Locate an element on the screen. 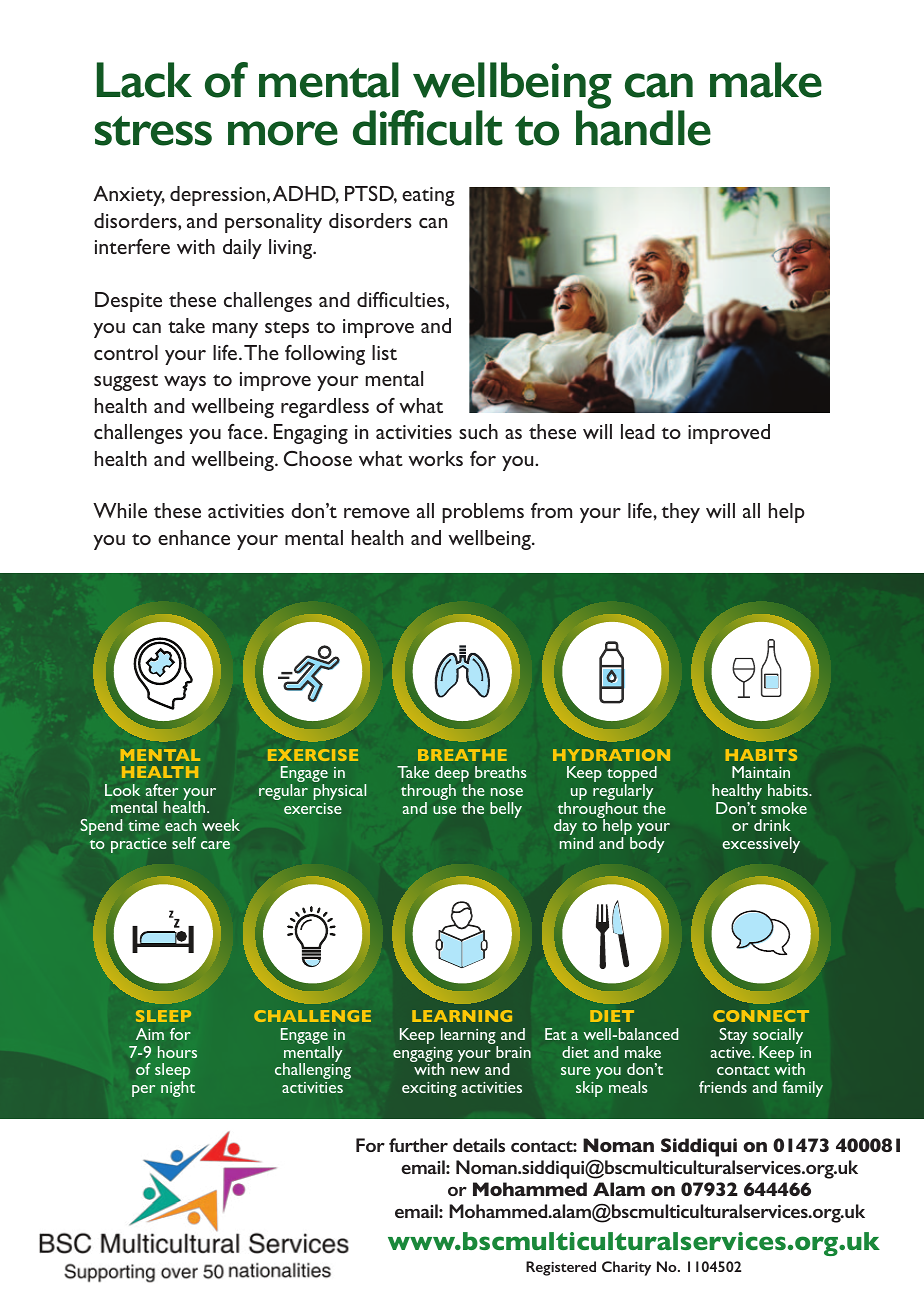 The height and width of the screenshot is (1311, 924). Maintain is located at coordinates (761, 772).
